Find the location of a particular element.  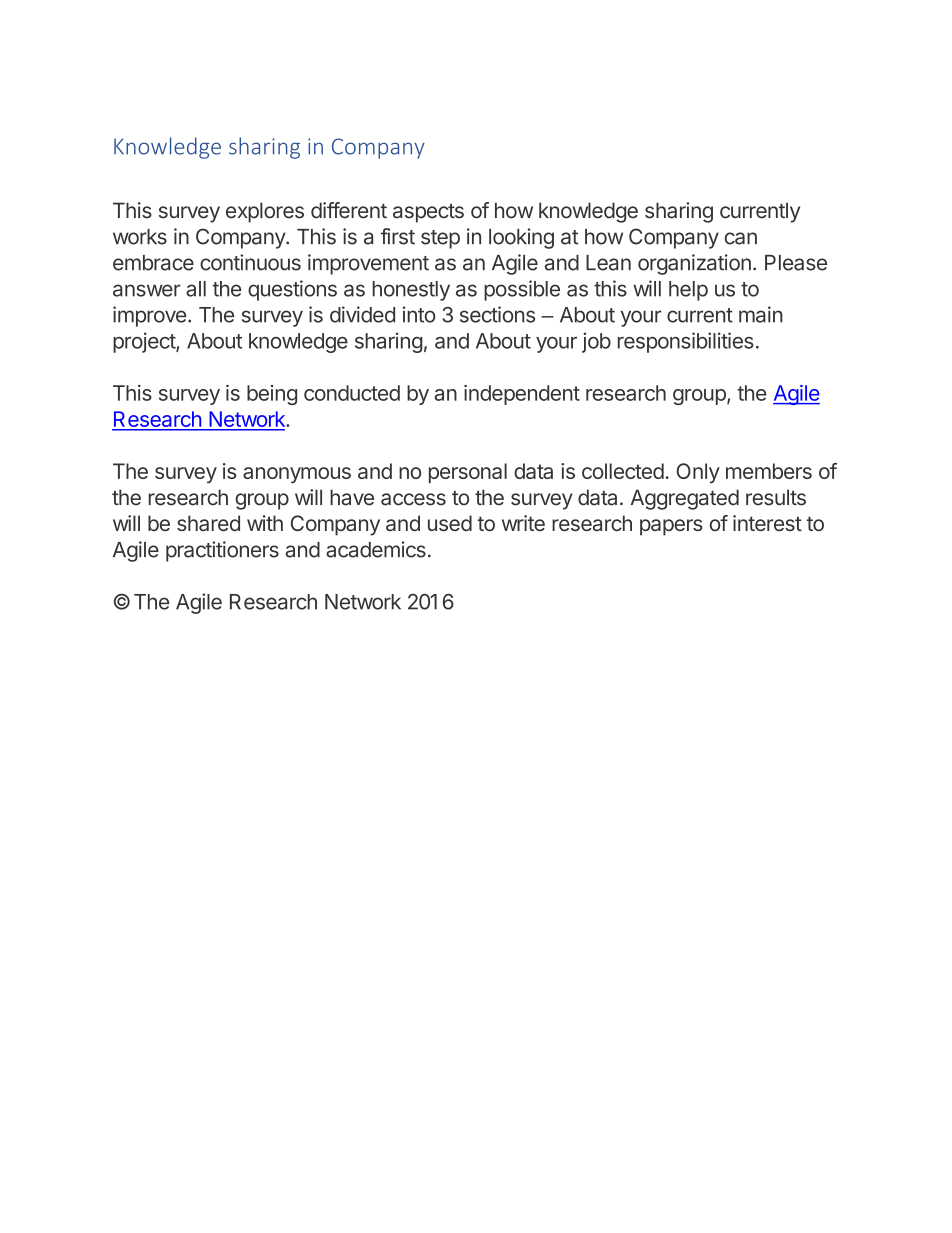

papers is located at coordinates (671, 527).
